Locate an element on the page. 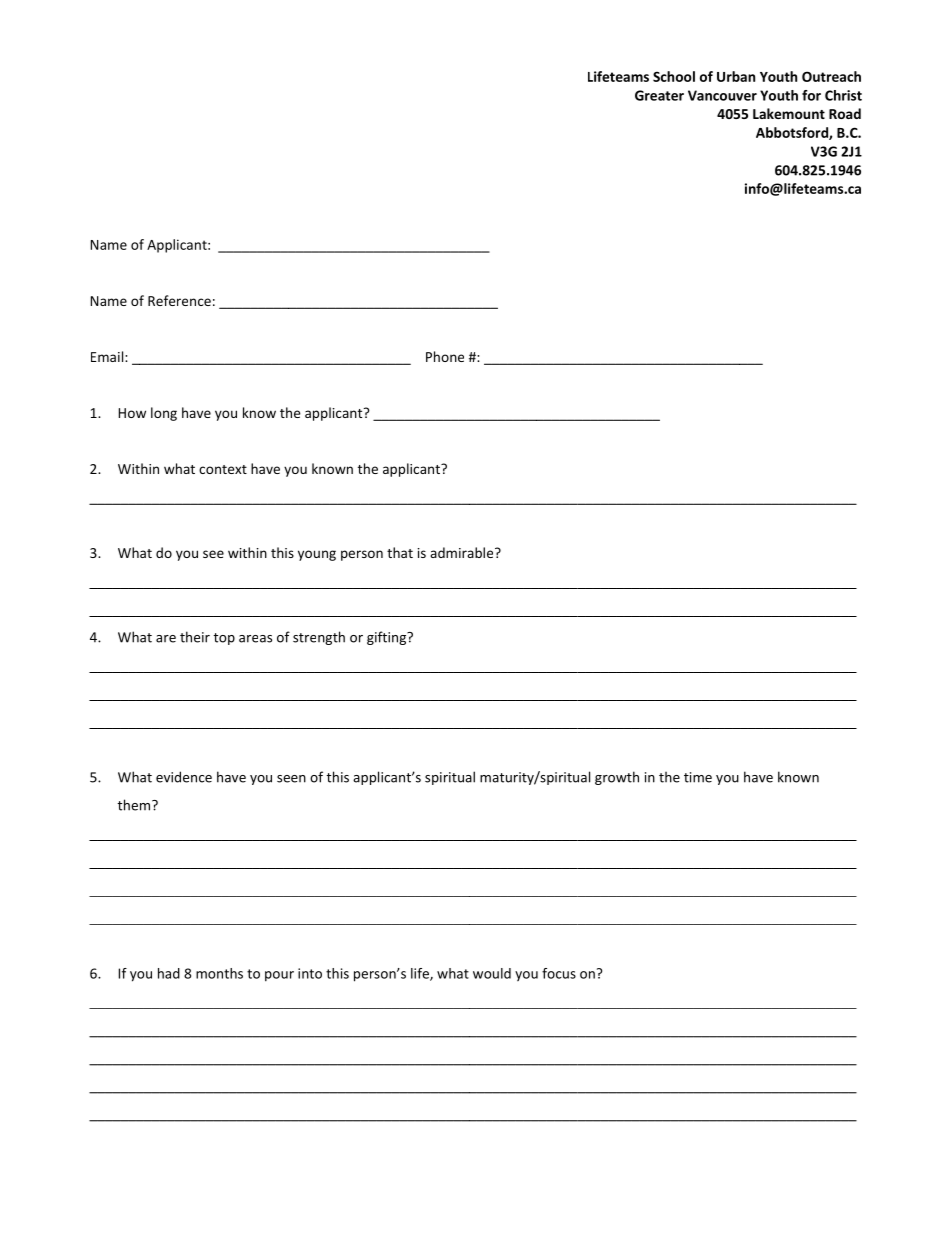 The width and height of the page is (952, 1233). Email is located at coordinates (107, 356).
